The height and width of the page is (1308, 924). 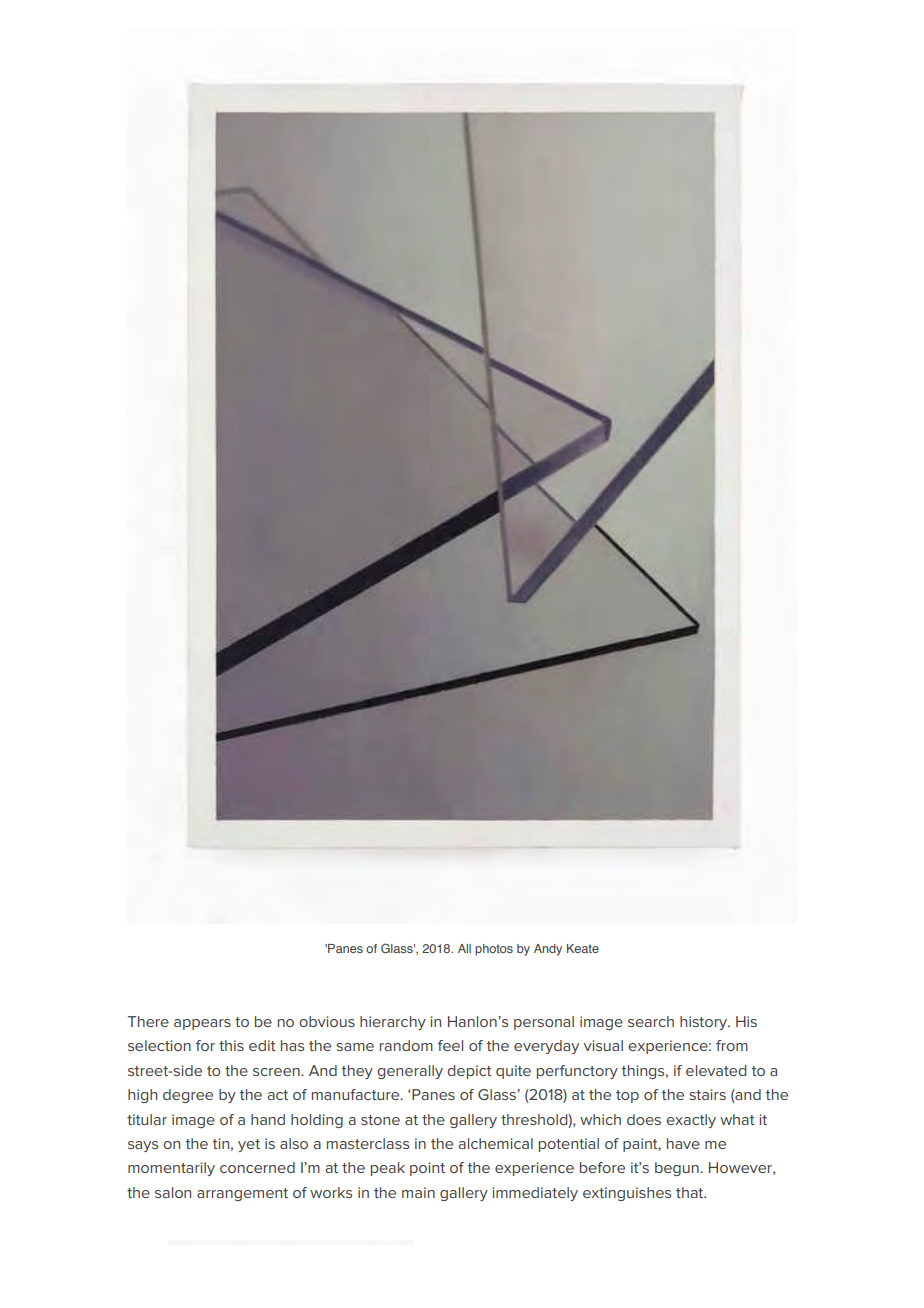 What do you see at coordinates (651, 1021) in the page?
I see `search` at bounding box center [651, 1021].
